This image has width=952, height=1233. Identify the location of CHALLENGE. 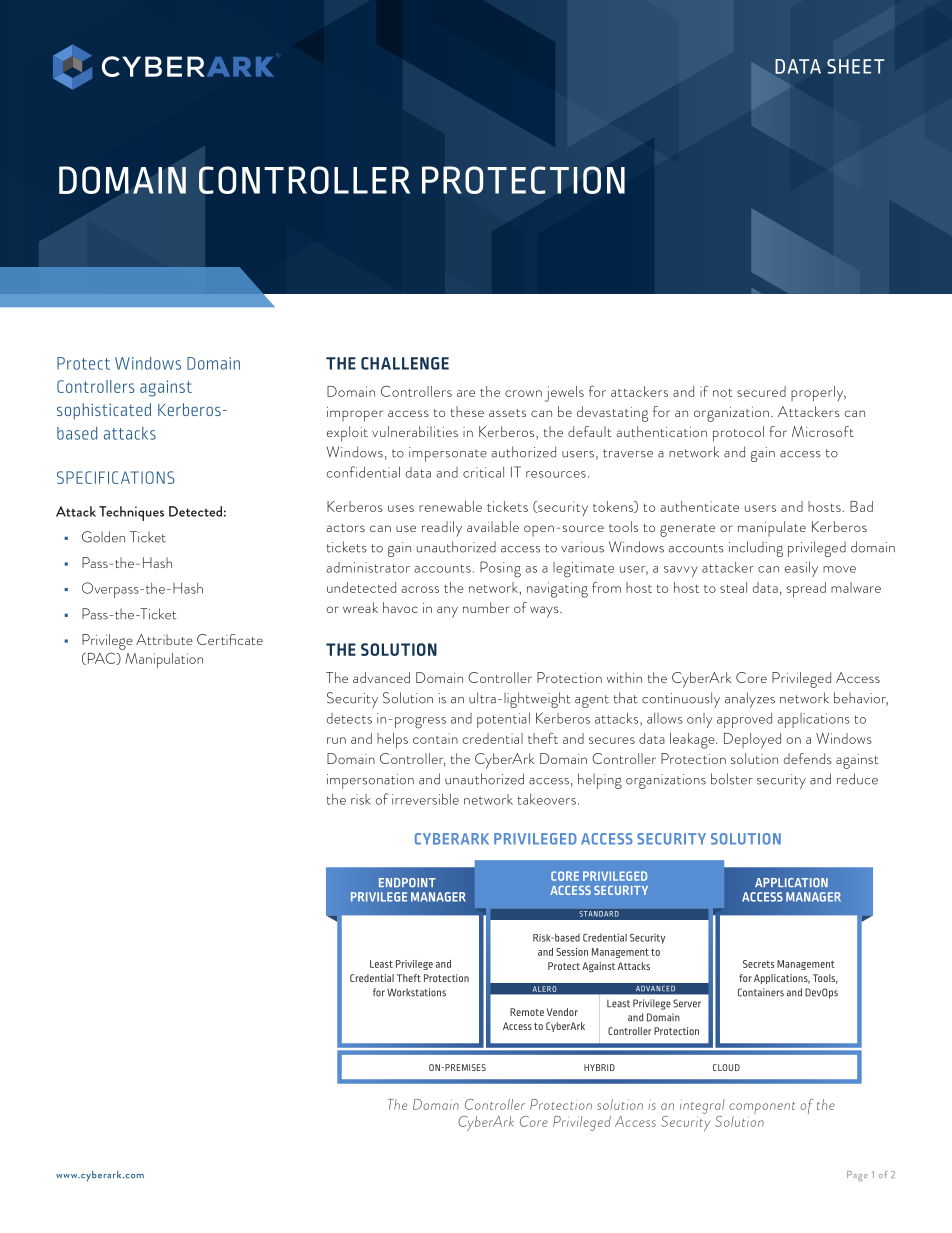
(405, 363).
